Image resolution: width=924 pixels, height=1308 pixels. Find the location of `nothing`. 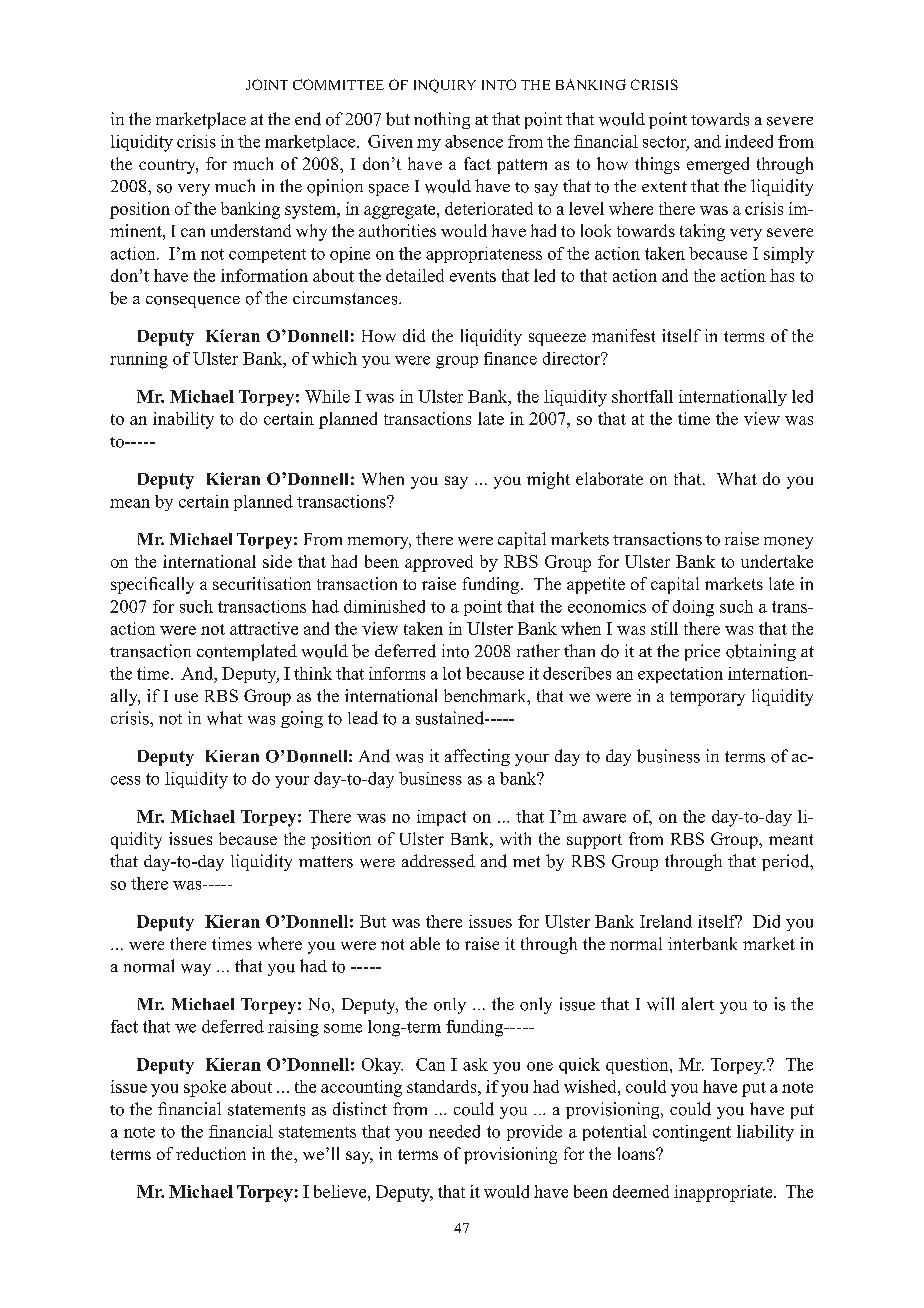

nothing is located at coordinates (442, 120).
